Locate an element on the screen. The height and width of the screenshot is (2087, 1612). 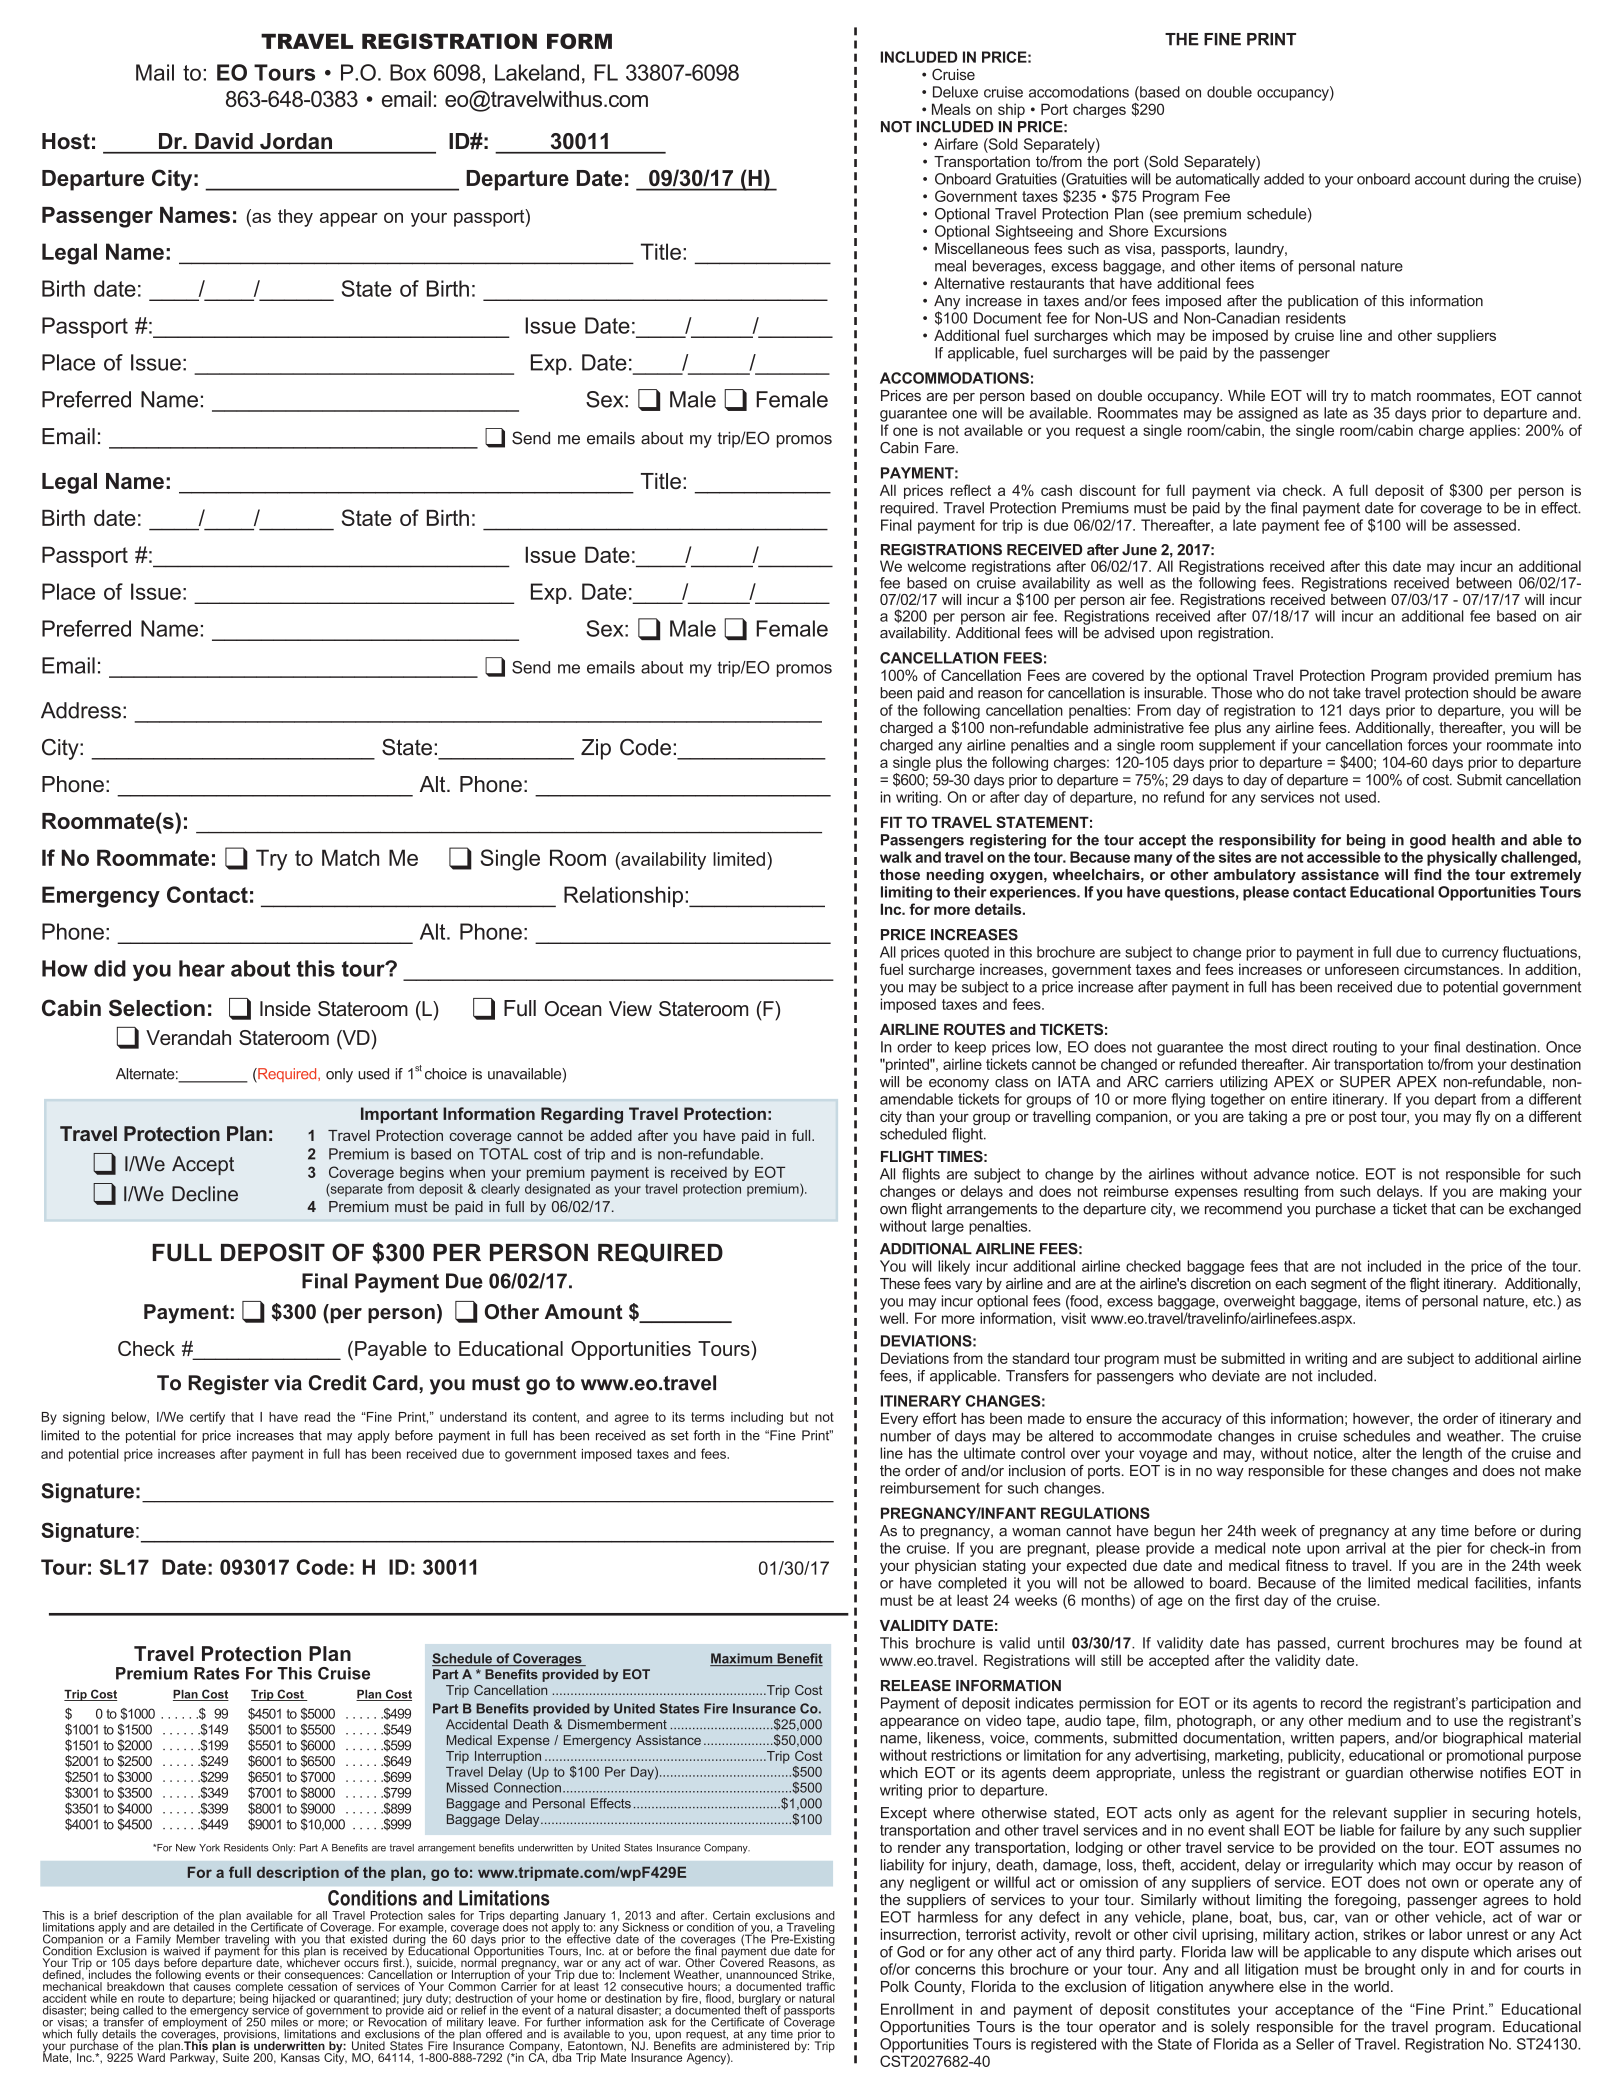
than is located at coordinates (920, 1116).
